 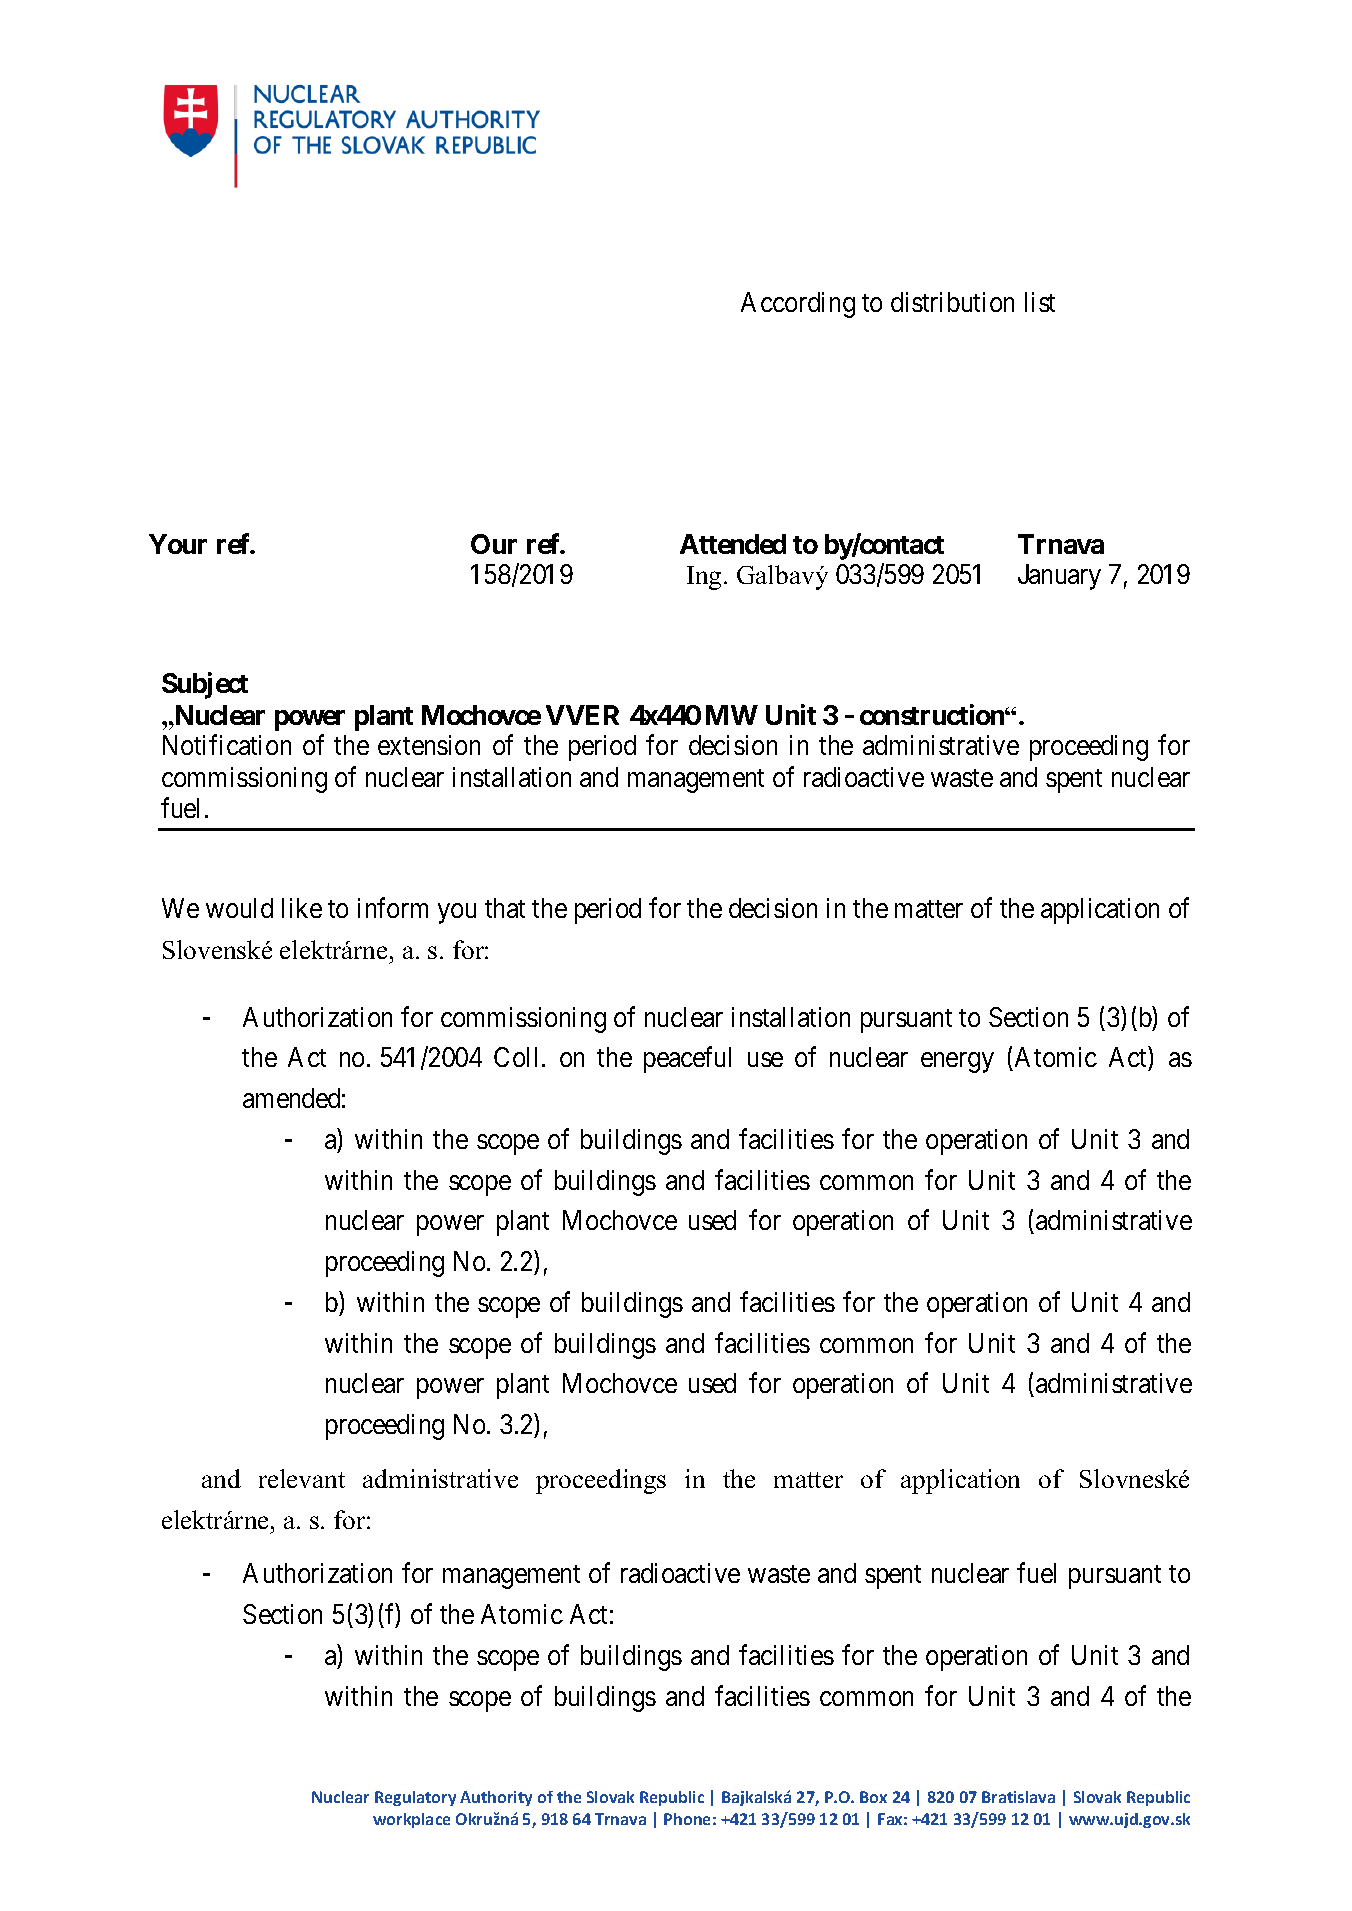 What do you see at coordinates (415, 1798) in the screenshot?
I see `Regulatory` at bounding box center [415, 1798].
